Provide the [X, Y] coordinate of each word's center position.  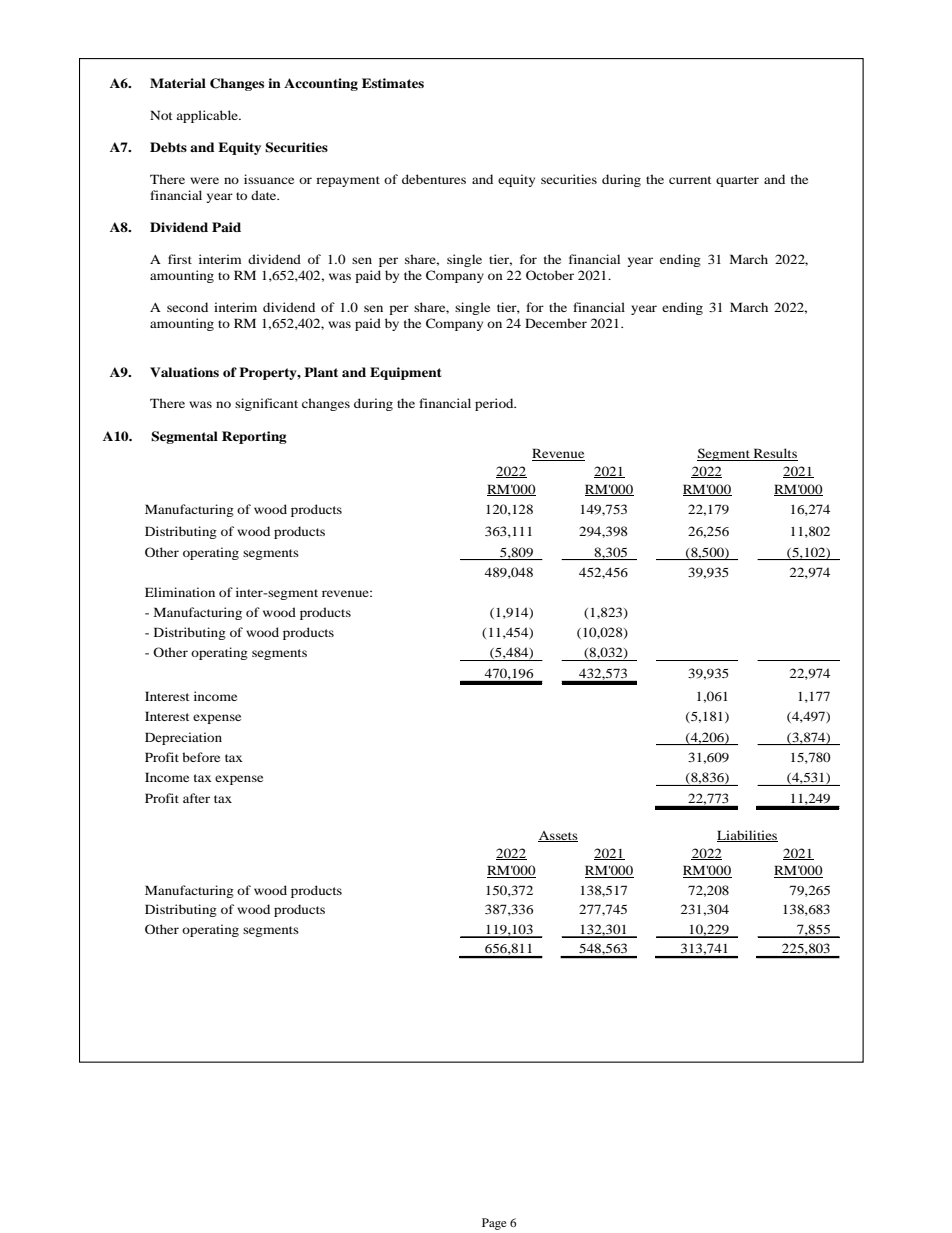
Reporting [254, 437]
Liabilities [747, 836]
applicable [208, 116]
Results [774, 454]
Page [494, 1224]
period [495, 404]
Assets [558, 836]
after [196, 798]
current [690, 180]
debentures [434, 179]
